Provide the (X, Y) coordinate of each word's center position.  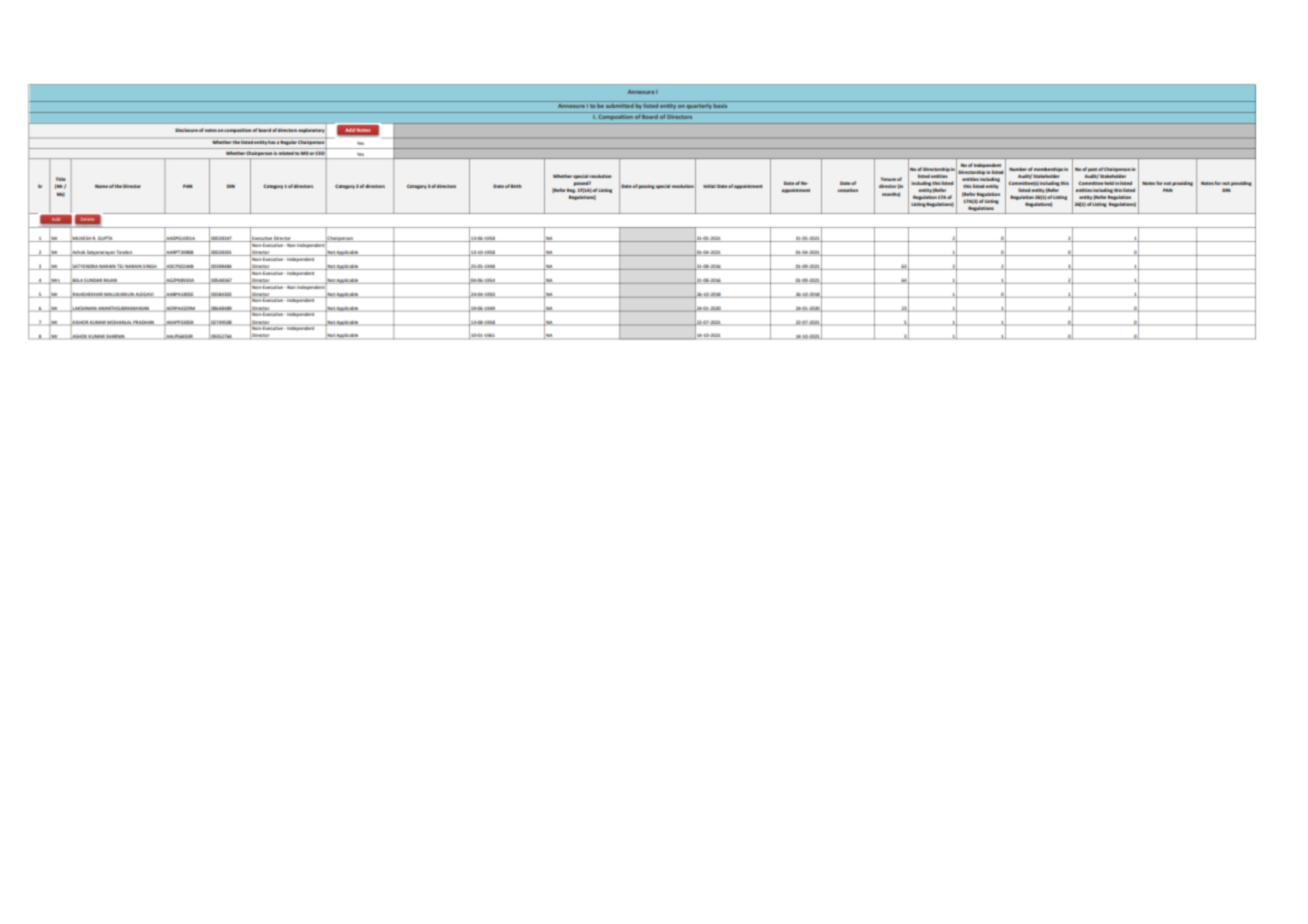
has (271, 142)
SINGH (150, 267)
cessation (848, 190)
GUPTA (106, 239)
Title (61, 179)
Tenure (888, 179)
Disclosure (186, 130)
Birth (516, 186)
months (891, 194)
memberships (1048, 169)
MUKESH (81, 238)
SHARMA (116, 336)
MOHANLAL (119, 323)
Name (101, 186)
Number (1018, 169)
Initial (709, 186)
